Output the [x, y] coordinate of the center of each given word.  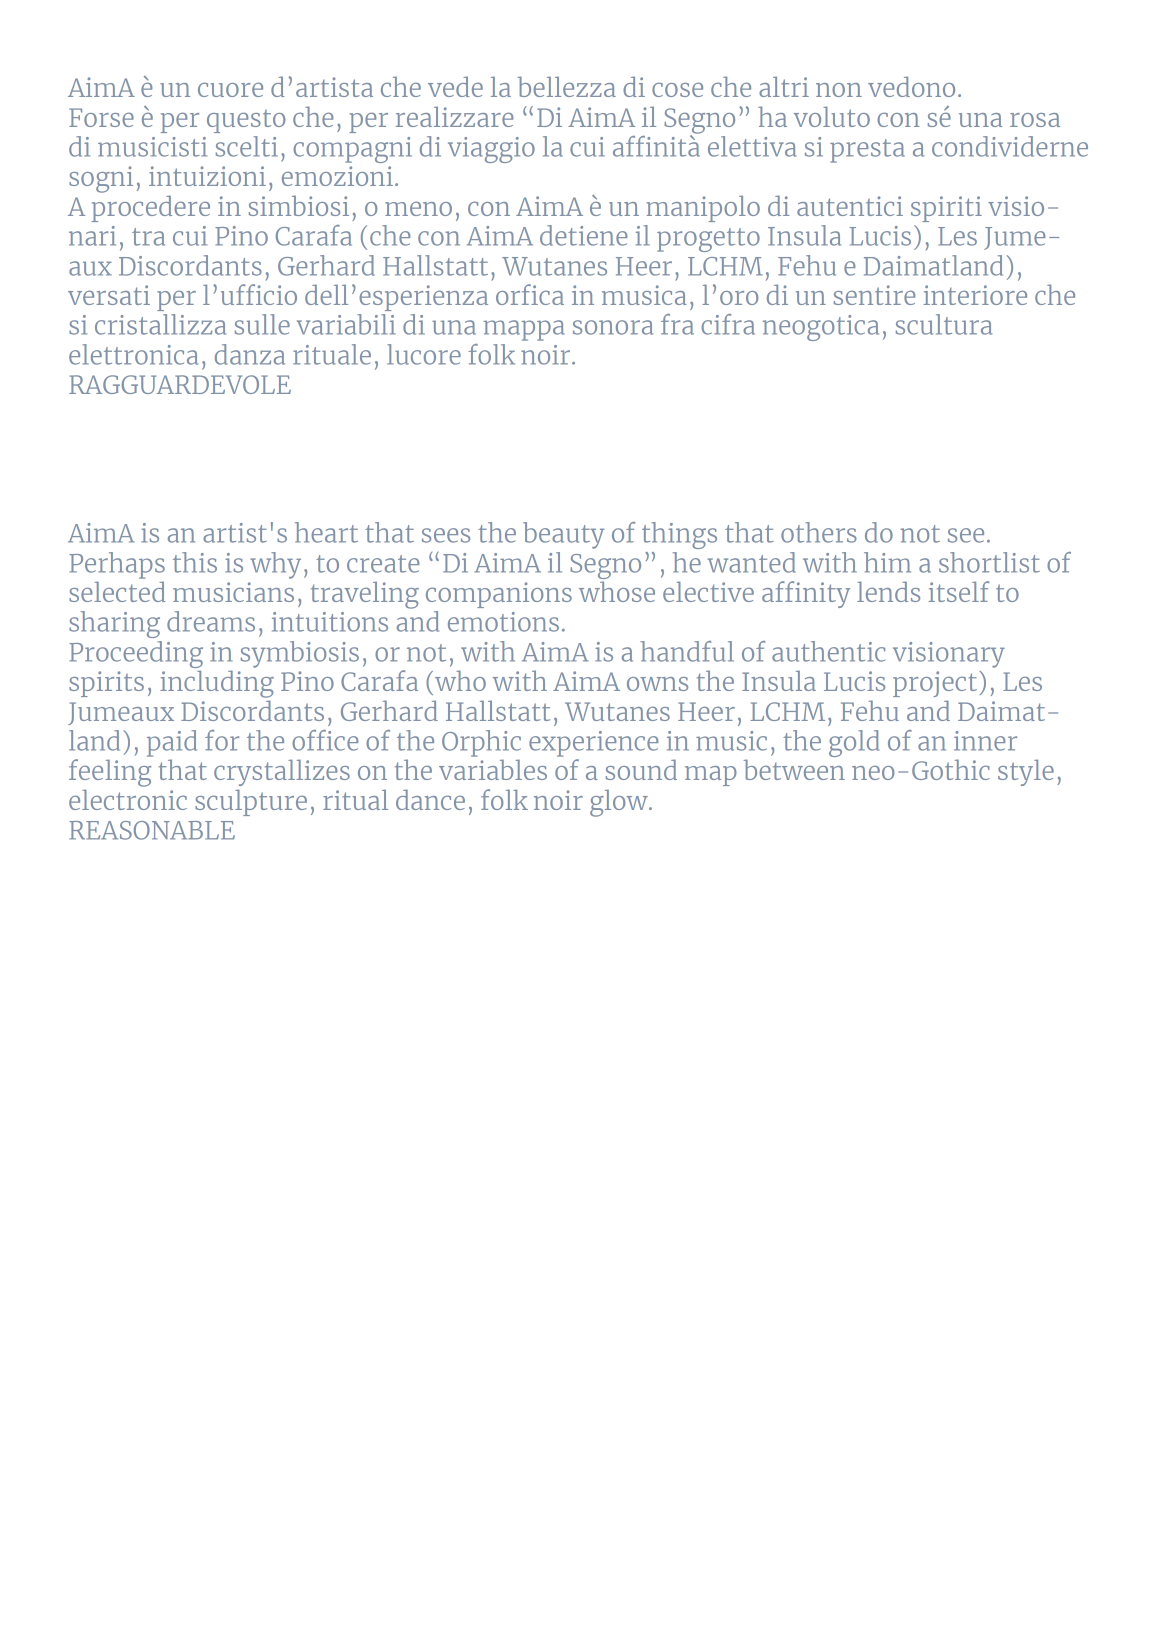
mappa [524, 330]
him [887, 562]
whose [617, 591]
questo [246, 121]
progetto [708, 240]
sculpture [251, 802]
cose [677, 90]
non [839, 90]
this [195, 562]
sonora [613, 327]
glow [620, 803]
